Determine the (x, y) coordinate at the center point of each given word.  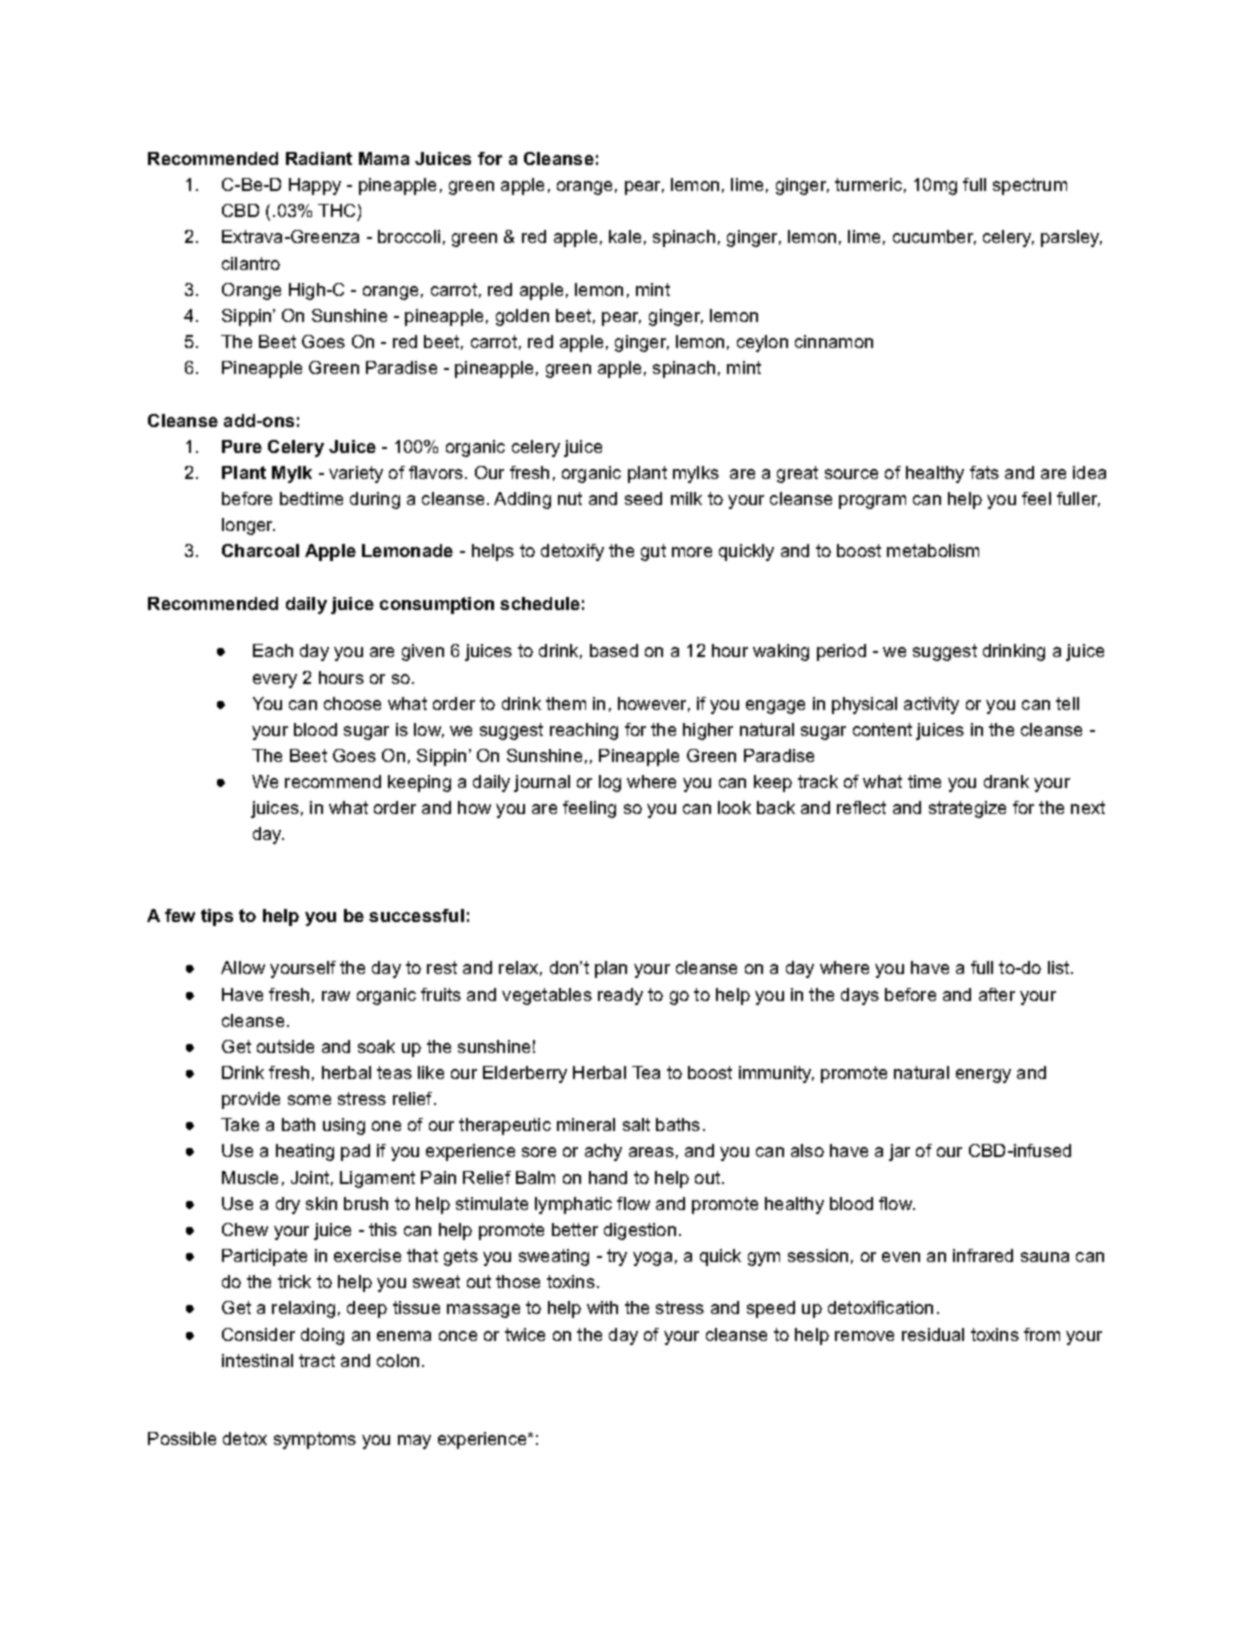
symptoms (315, 1440)
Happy (315, 186)
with (602, 1307)
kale (625, 236)
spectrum (1030, 186)
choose (352, 703)
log (610, 783)
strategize (967, 809)
